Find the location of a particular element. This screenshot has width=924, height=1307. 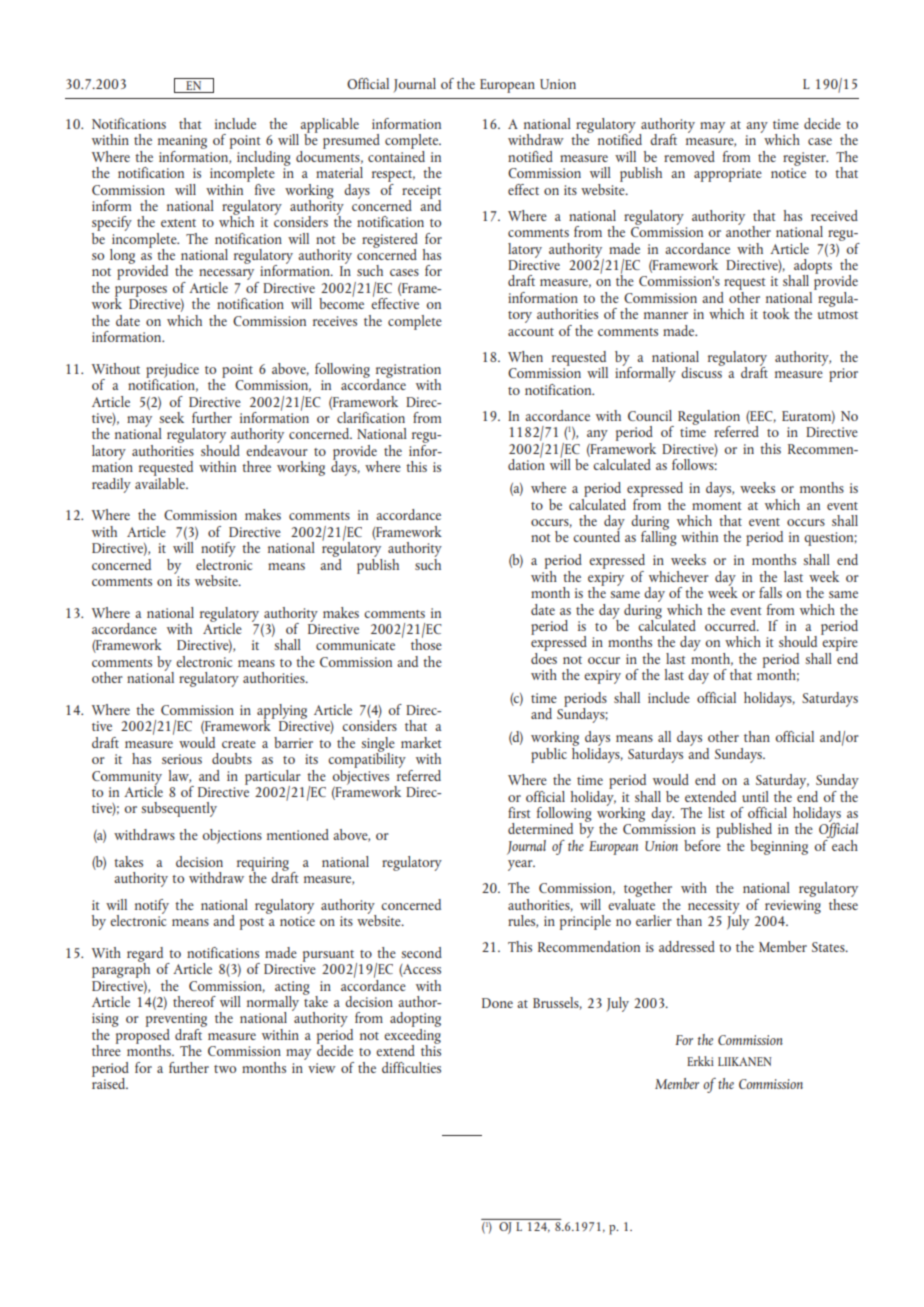

addressed is located at coordinates (687, 946).
